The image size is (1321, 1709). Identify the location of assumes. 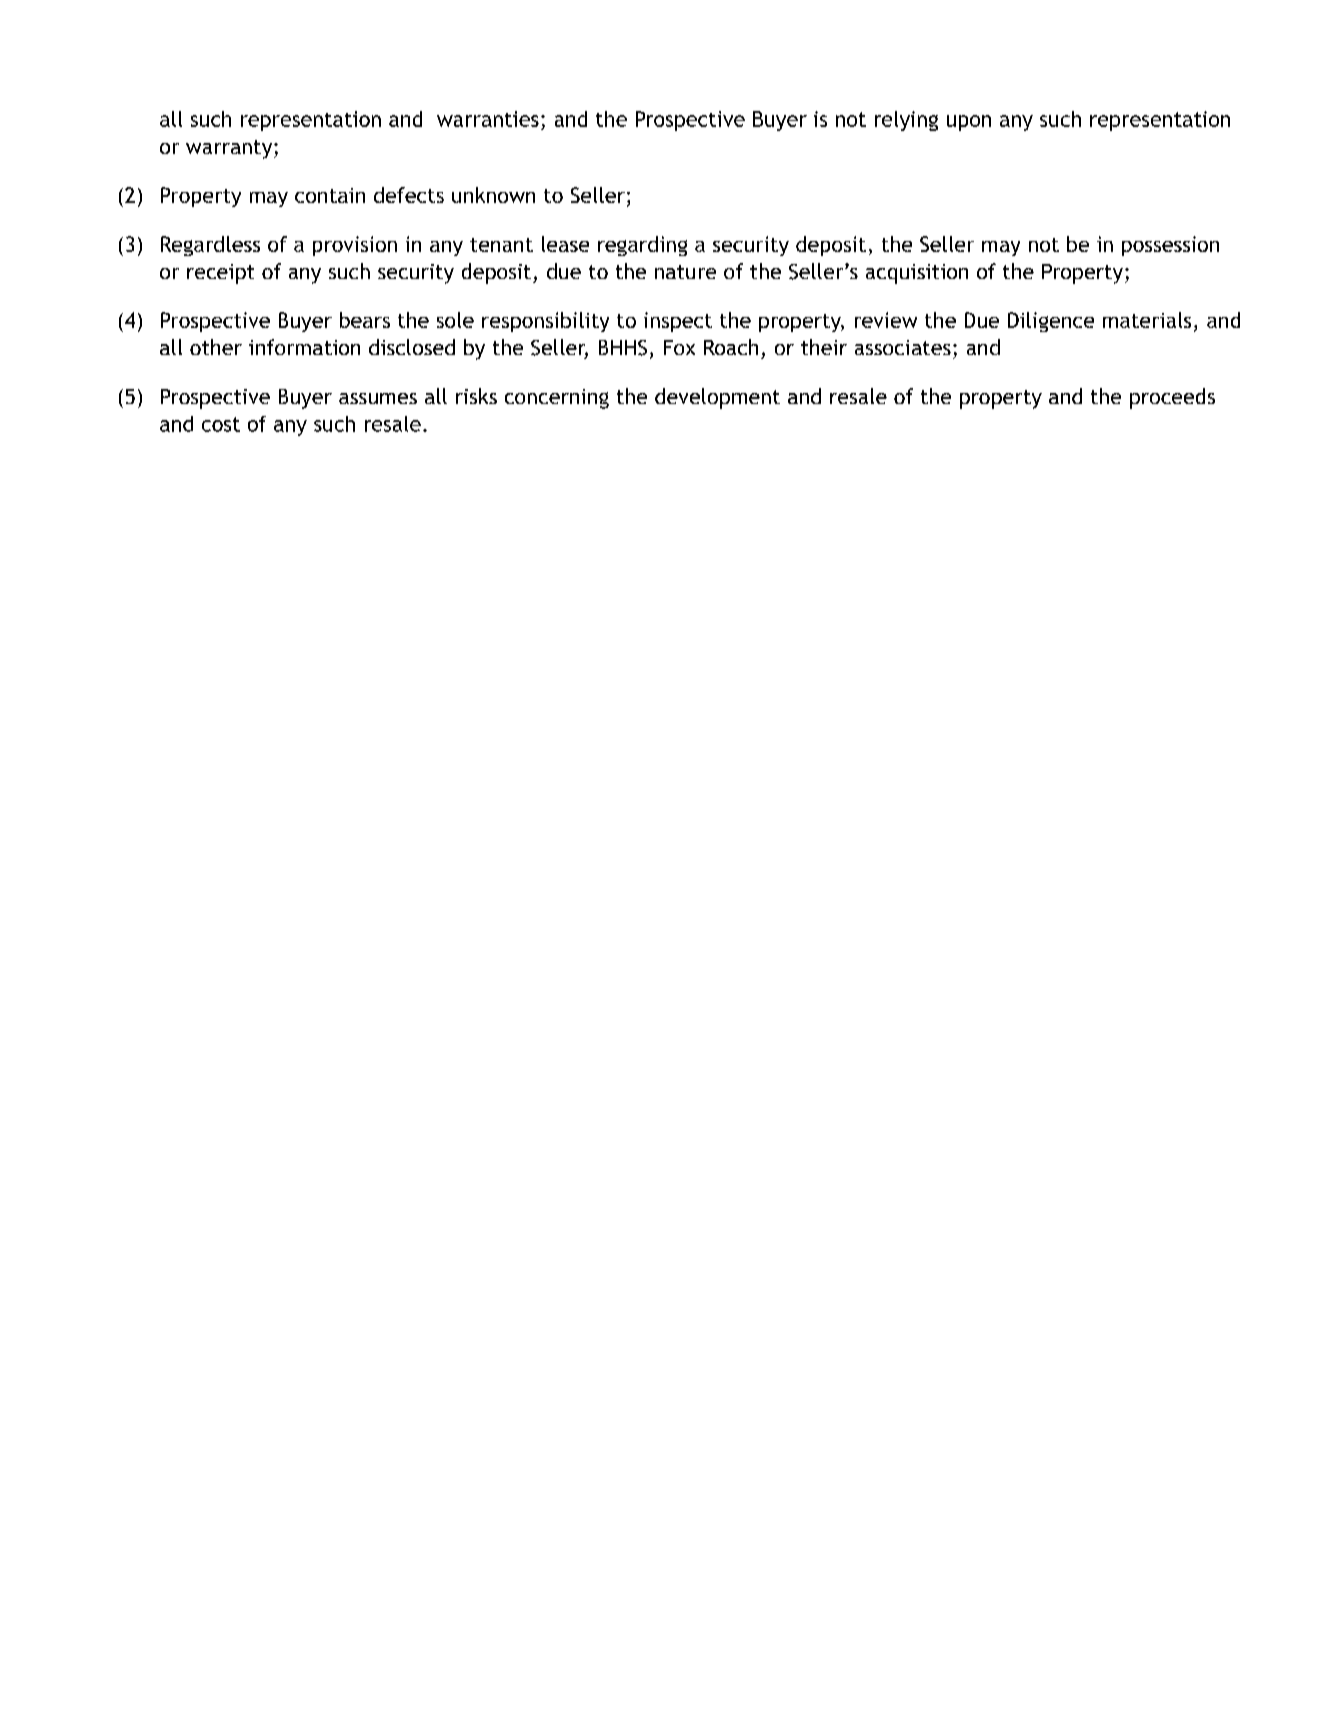
(378, 398).
